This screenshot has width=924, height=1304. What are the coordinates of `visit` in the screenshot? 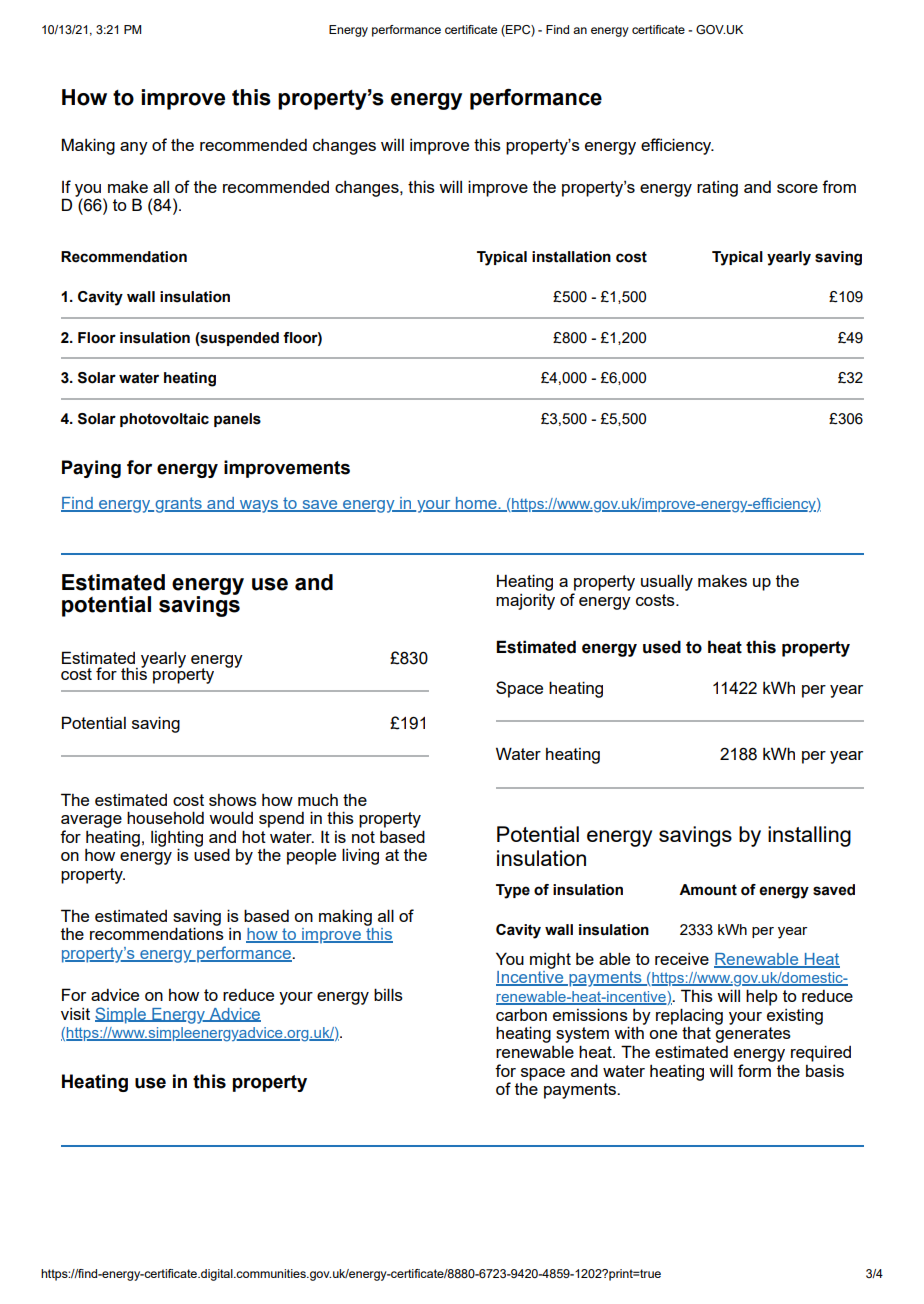 It's located at (75, 1014).
